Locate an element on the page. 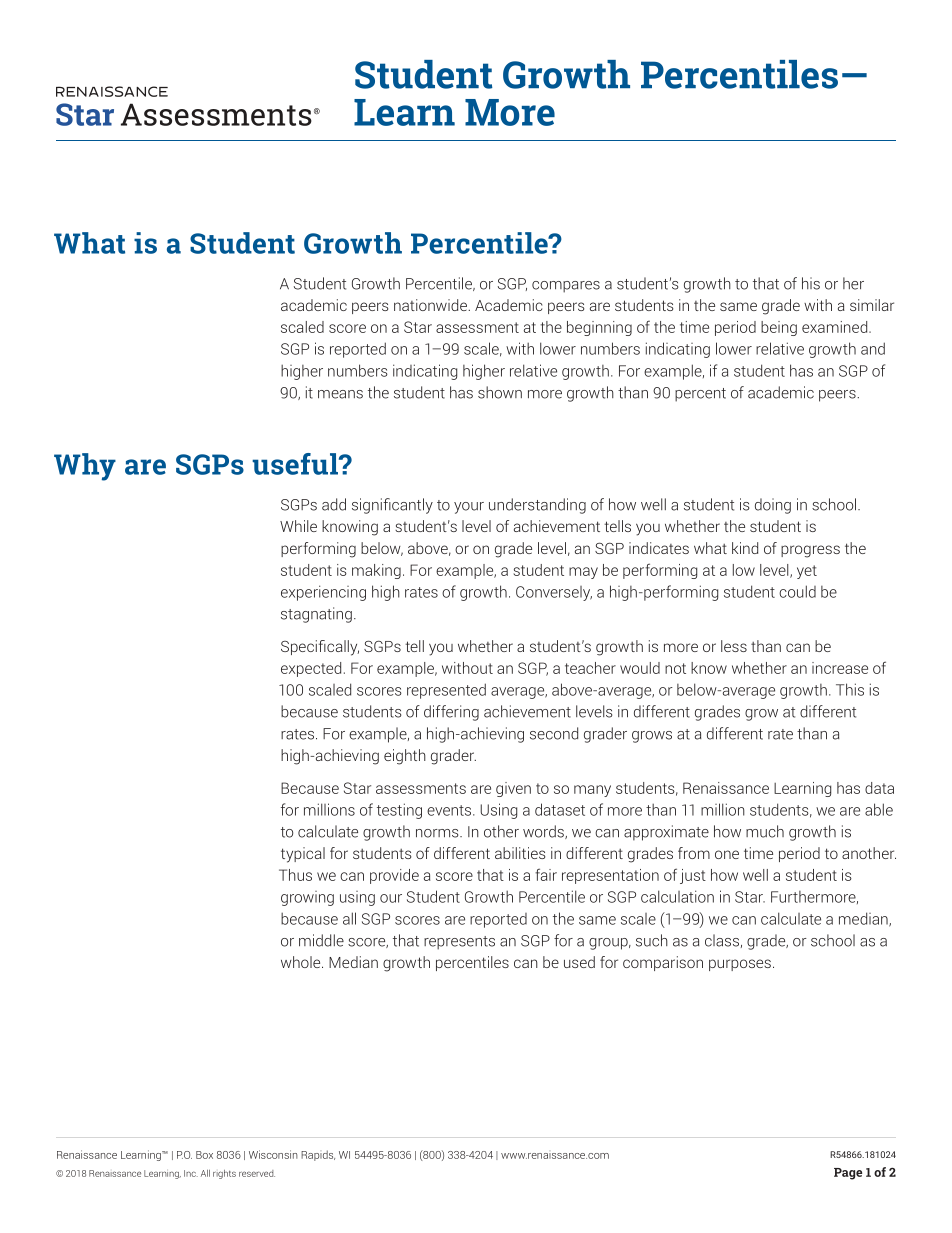 This page has width=952, height=1233. differing is located at coordinates (451, 713).
